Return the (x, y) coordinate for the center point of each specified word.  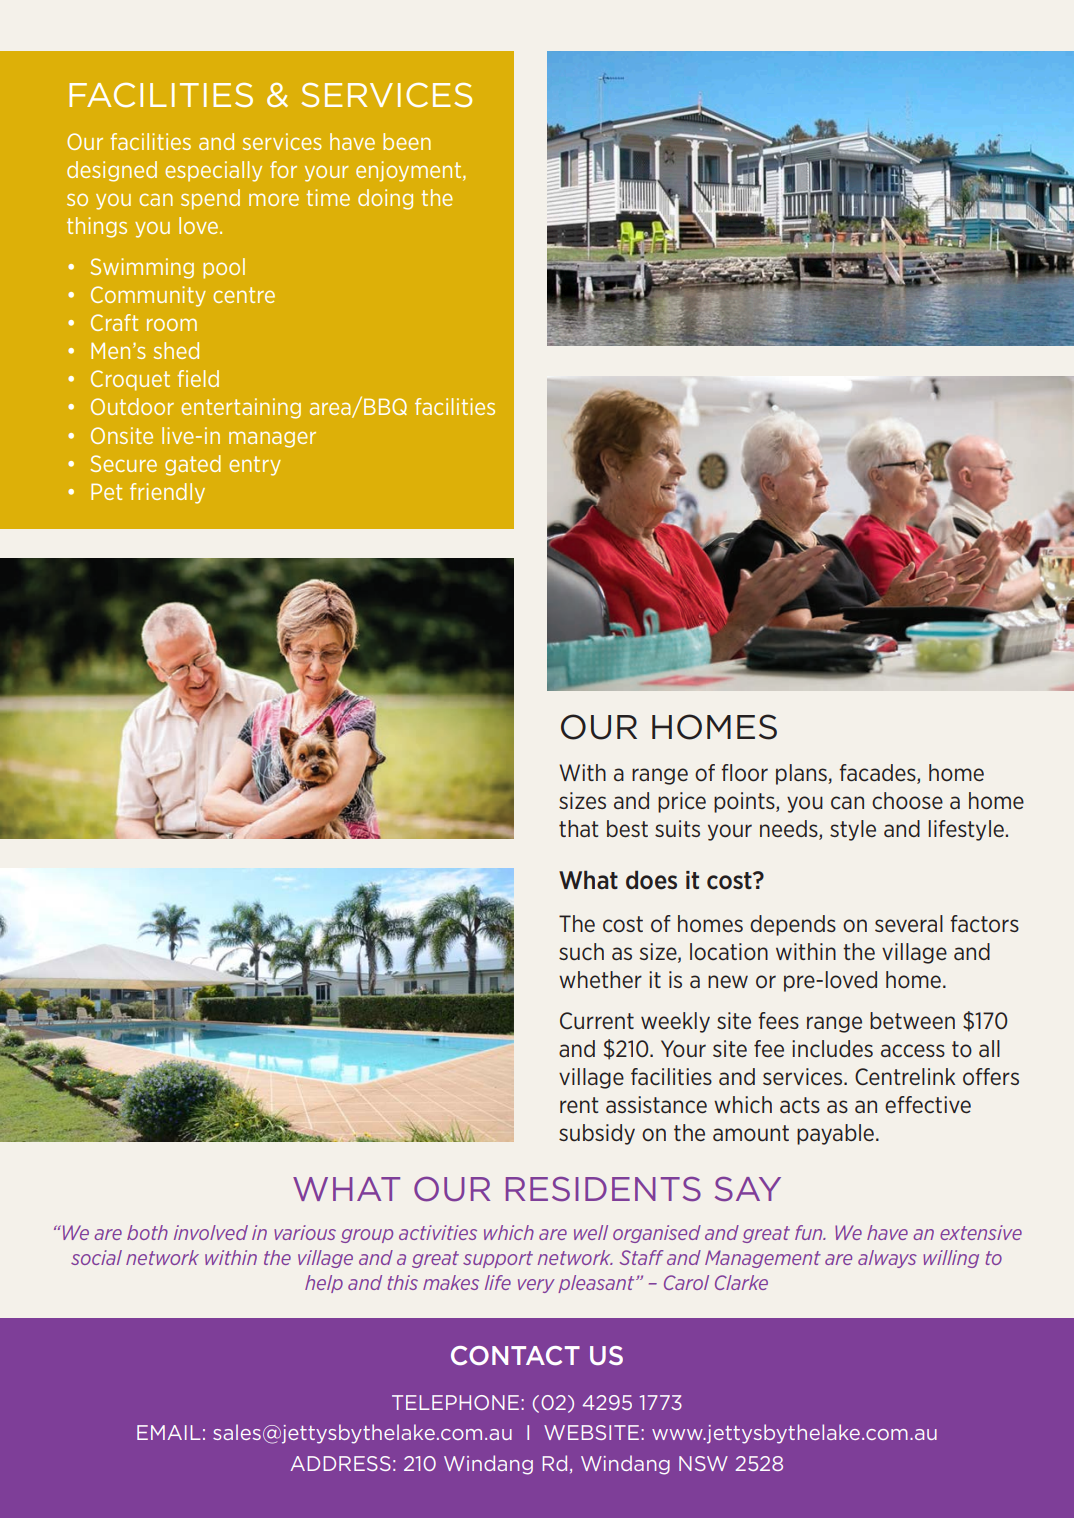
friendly (167, 493)
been (407, 141)
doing (385, 199)
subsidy (597, 1134)
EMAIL (169, 1432)
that (579, 828)
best (627, 828)
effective (928, 1104)
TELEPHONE (455, 1402)
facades (878, 774)
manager (272, 439)
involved (211, 1232)
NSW (703, 1463)
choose (907, 800)
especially (213, 171)
